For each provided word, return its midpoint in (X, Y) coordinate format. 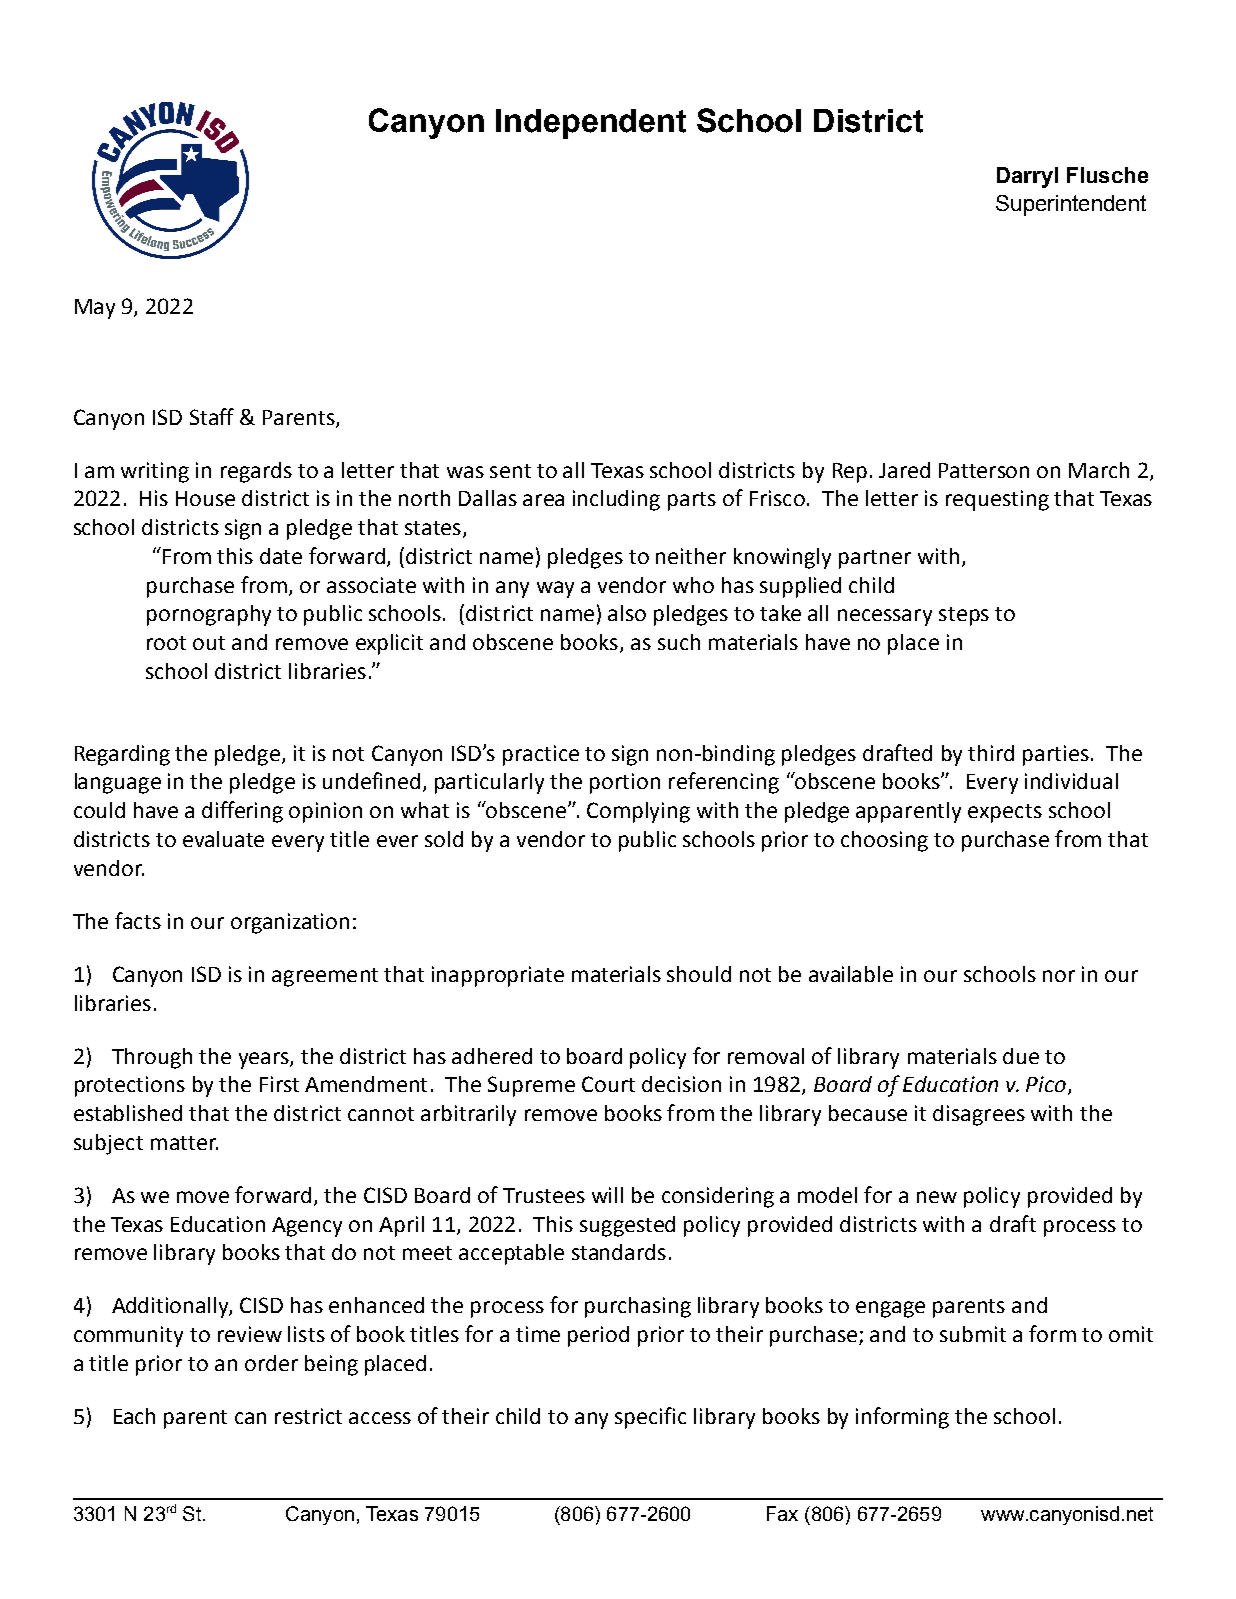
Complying (638, 812)
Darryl (1027, 177)
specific (650, 1418)
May (95, 309)
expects (1005, 813)
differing (242, 812)
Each (134, 1416)
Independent (591, 124)
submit (973, 1334)
